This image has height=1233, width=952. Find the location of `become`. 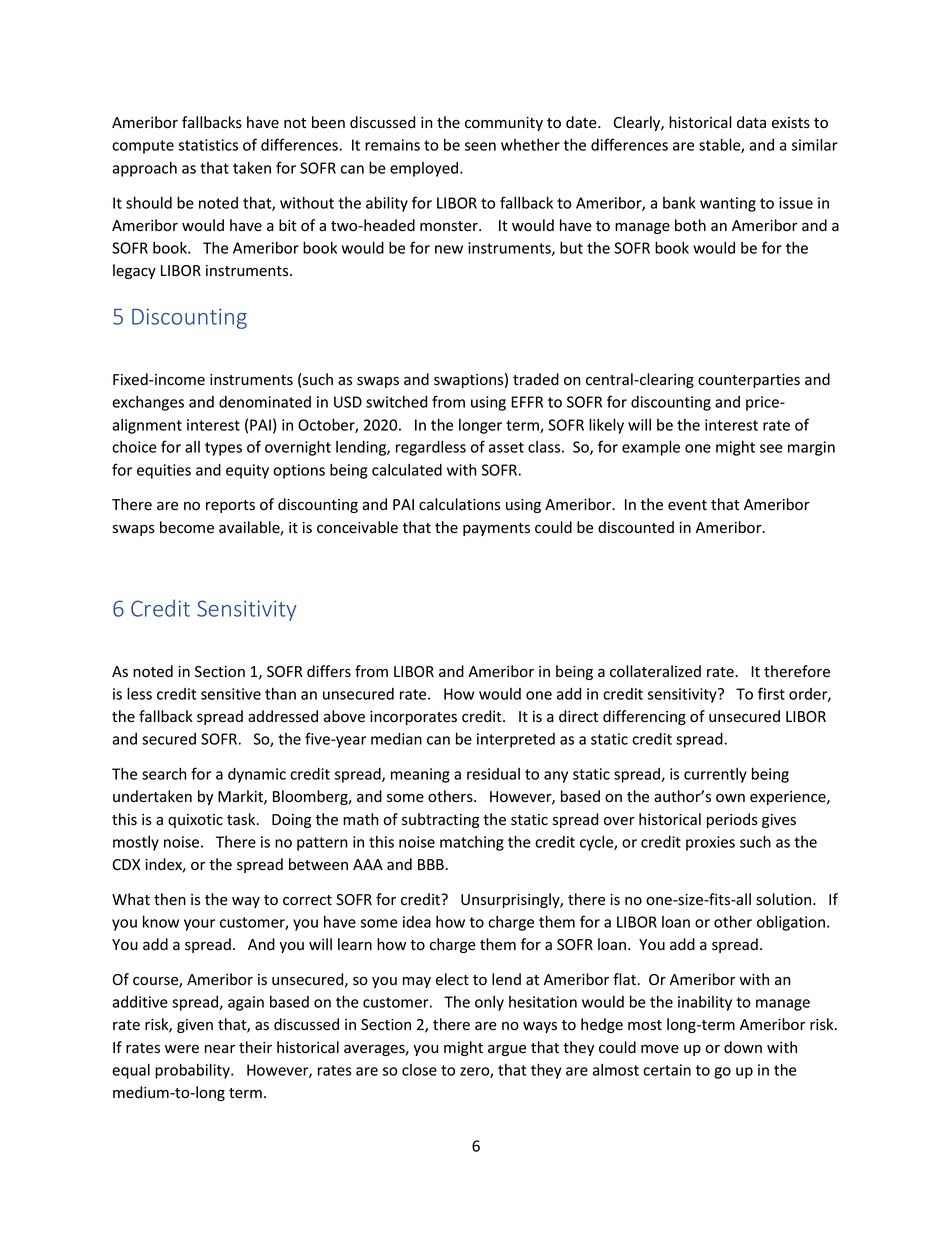

become is located at coordinates (187, 527).
